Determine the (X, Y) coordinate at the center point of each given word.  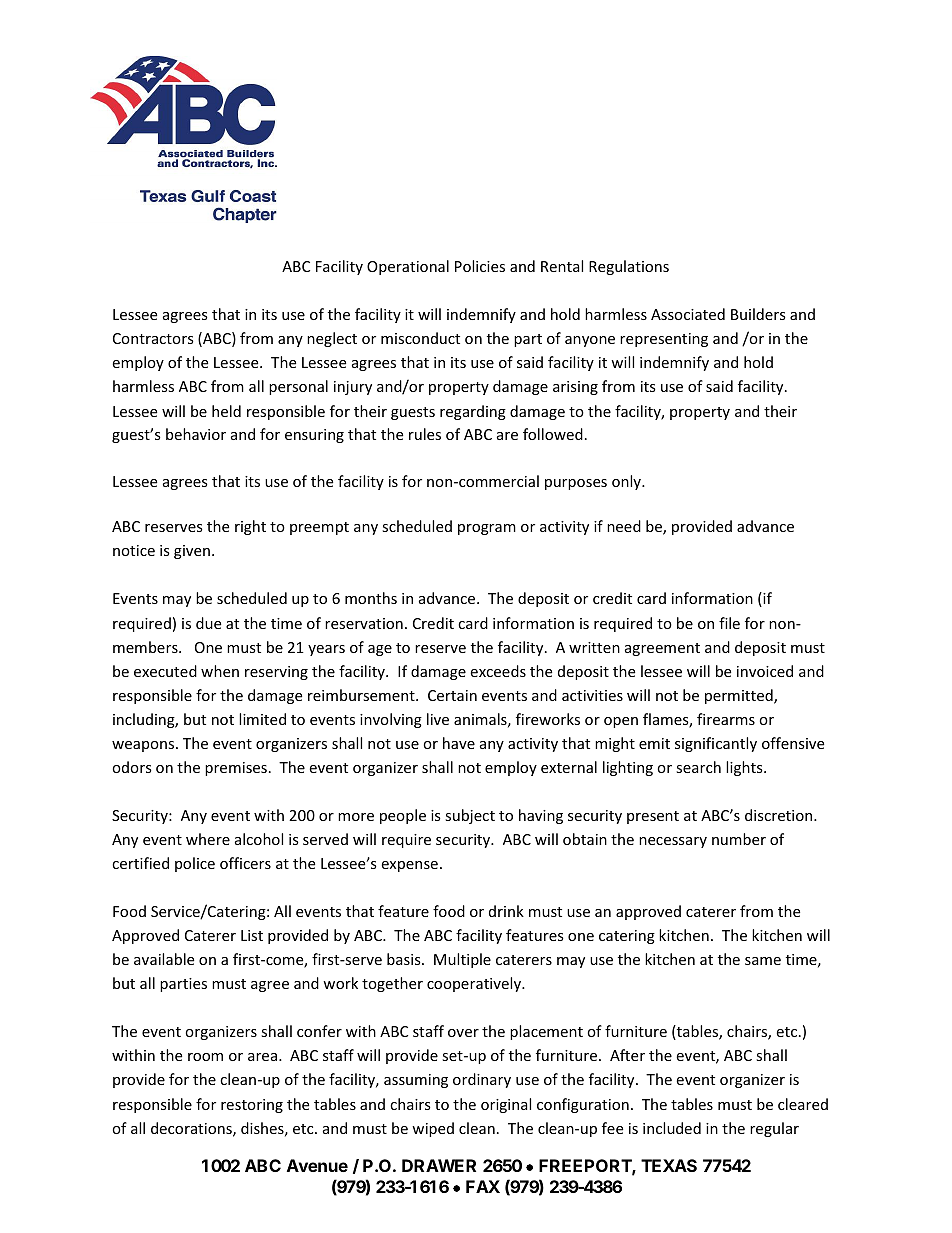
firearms (726, 719)
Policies (480, 266)
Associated (688, 314)
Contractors (153, 338)
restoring (252, 1106)
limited (262, 719)
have (459, 743)
